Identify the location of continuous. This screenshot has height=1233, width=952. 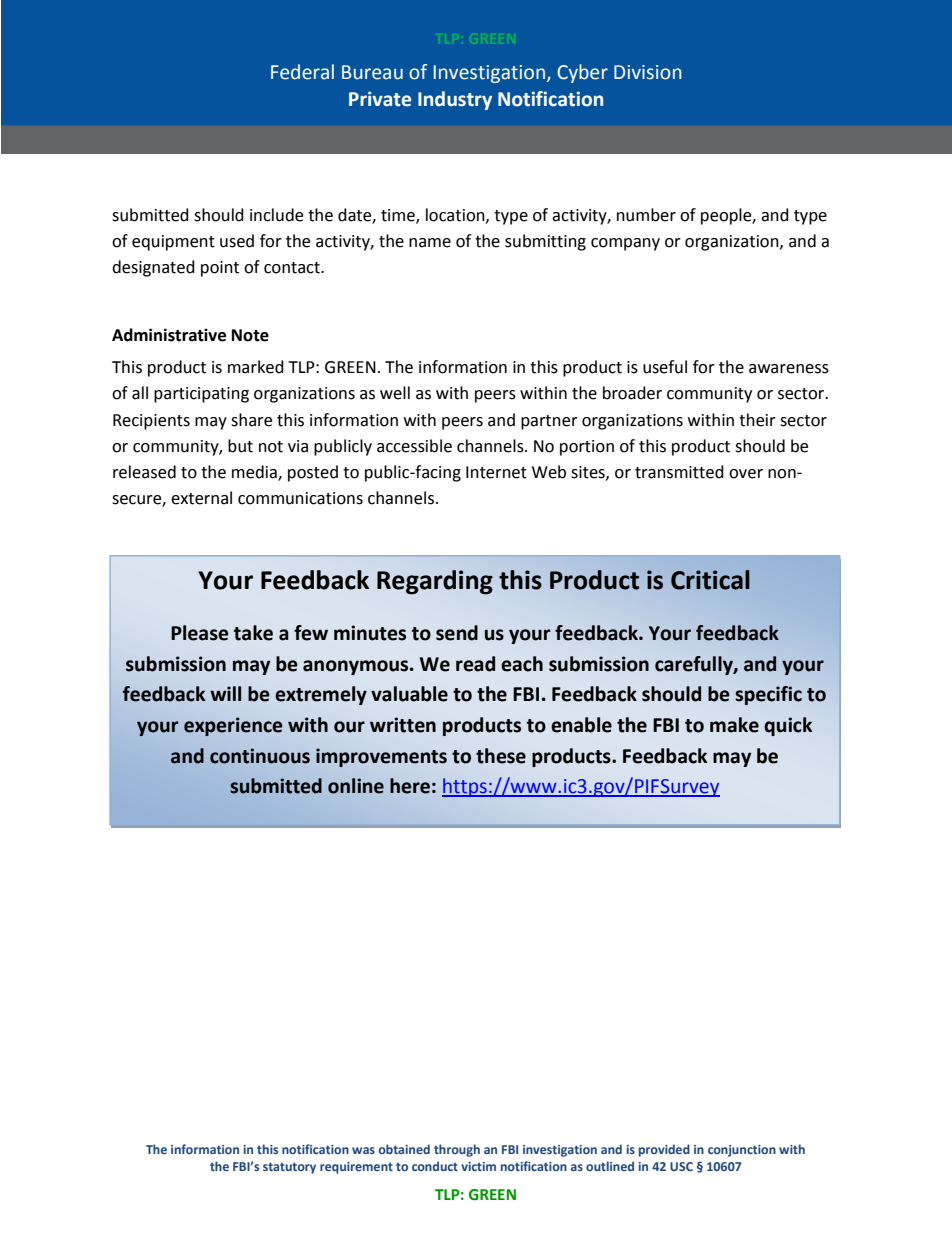
(260, 756).
